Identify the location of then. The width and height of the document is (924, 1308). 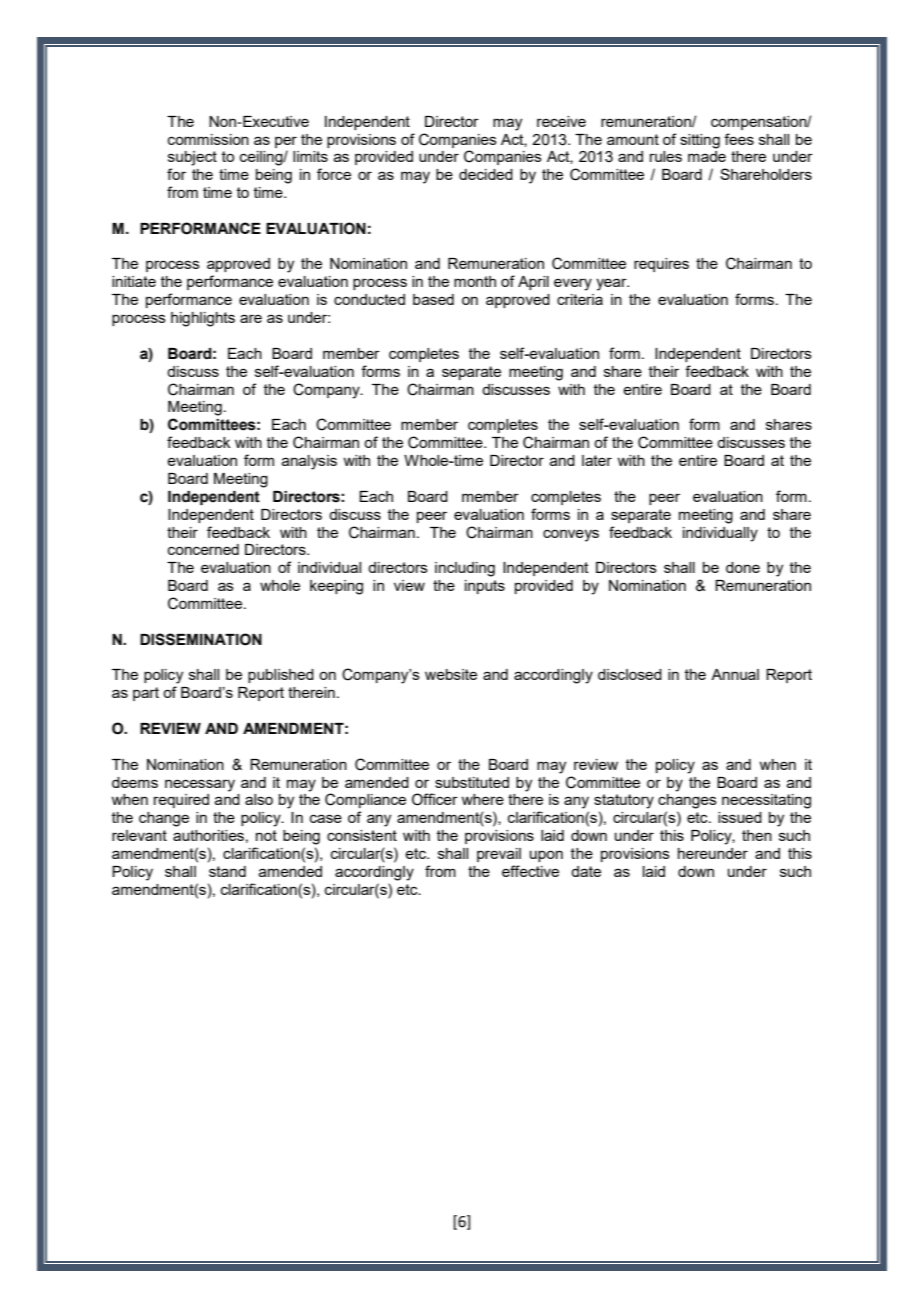
(757, 835).
